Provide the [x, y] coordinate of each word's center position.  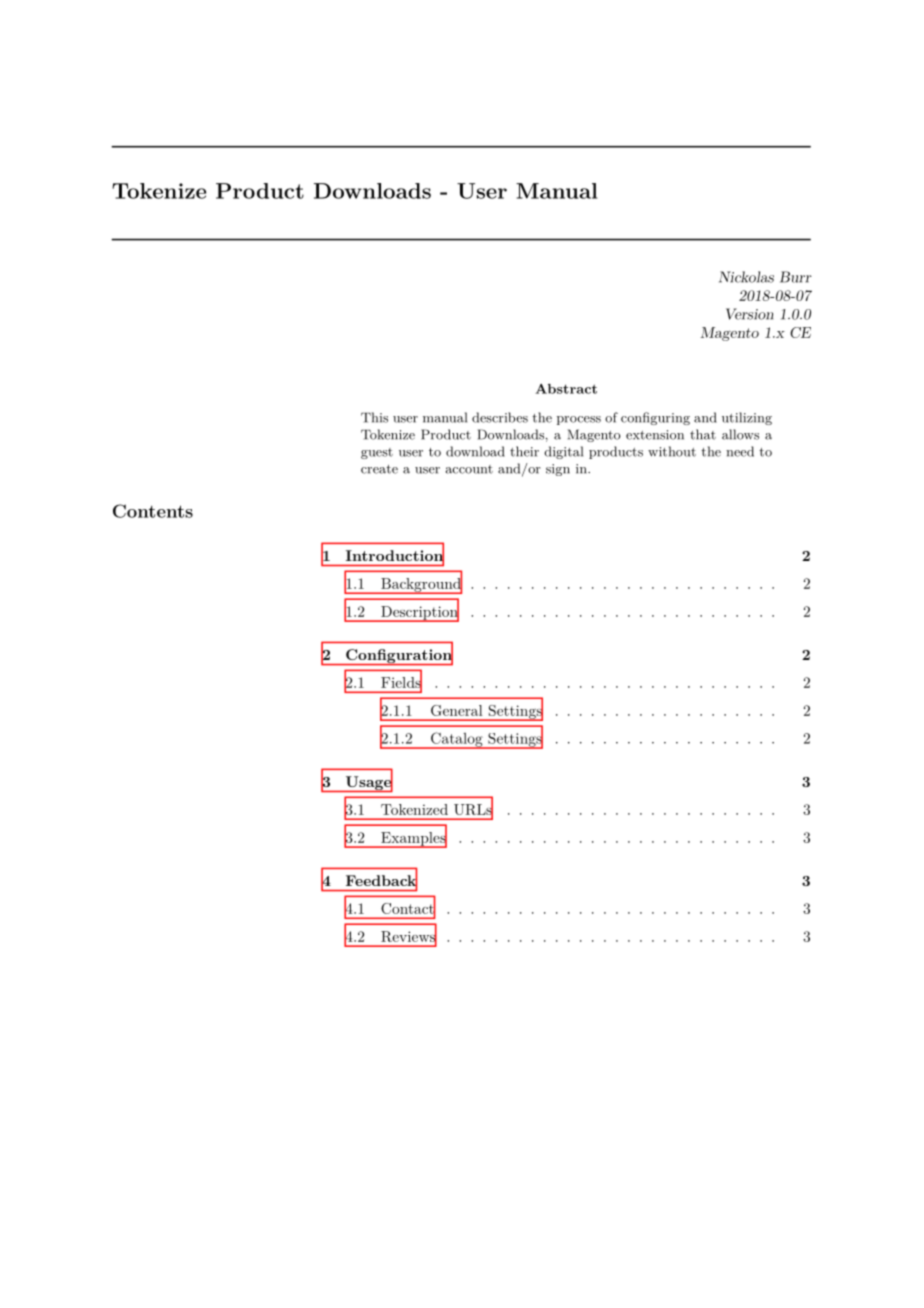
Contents [153, 511]
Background [420, 584]
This [374, 417]
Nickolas [746, 277]
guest [377, 453]
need [740, 451]
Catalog [457, 740]
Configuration [398, 656]
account [469, 469]
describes [500, 417]
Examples [413, 838]
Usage [368, 783]
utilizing [747, 418]
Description [419, 612]
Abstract [566, 389]
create [379, 469]
